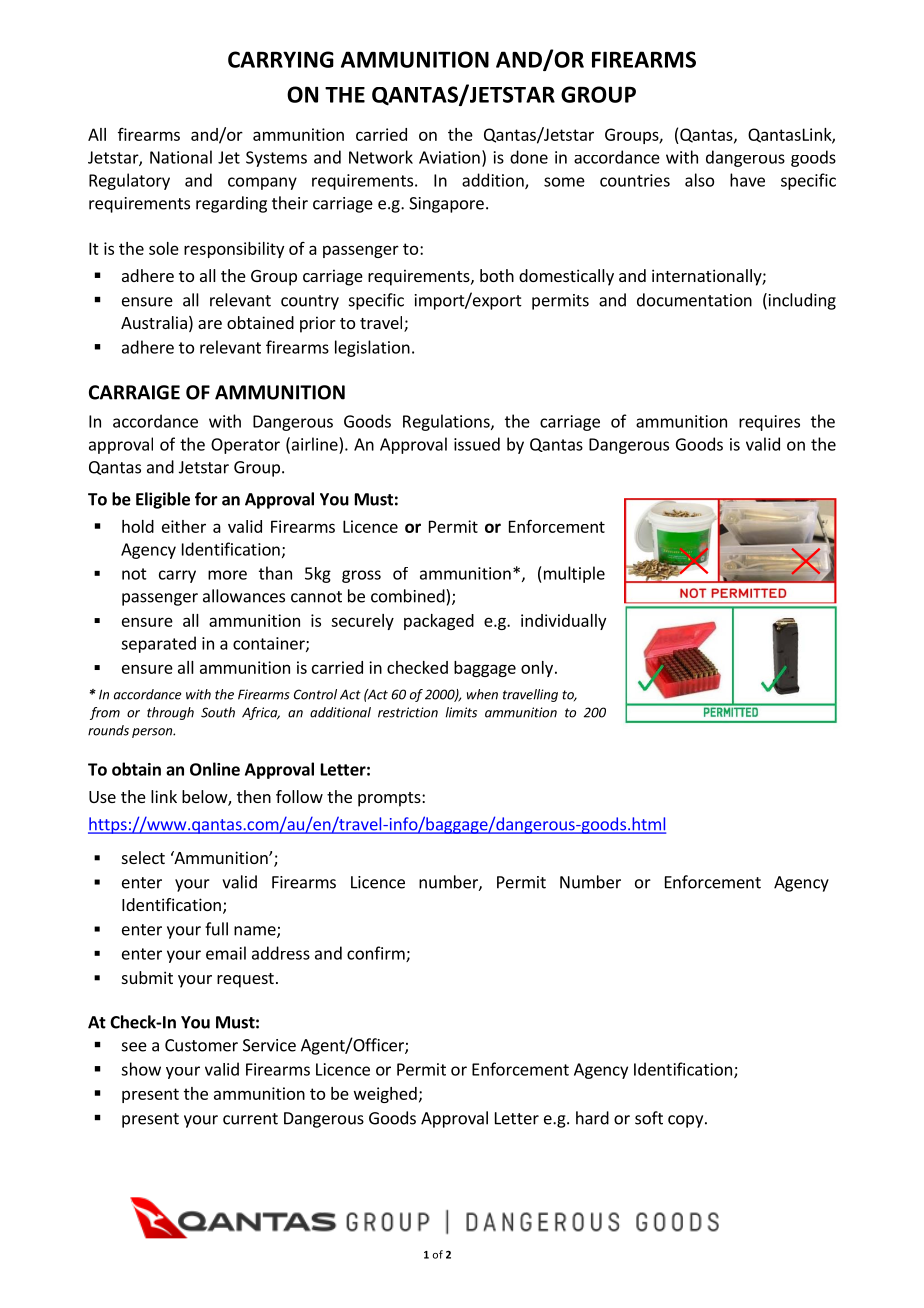 The image size is (924, 1308). What do you see at coordinates (439, 622) in the image?
I see `packaged` at bounding box center [439, 622].
